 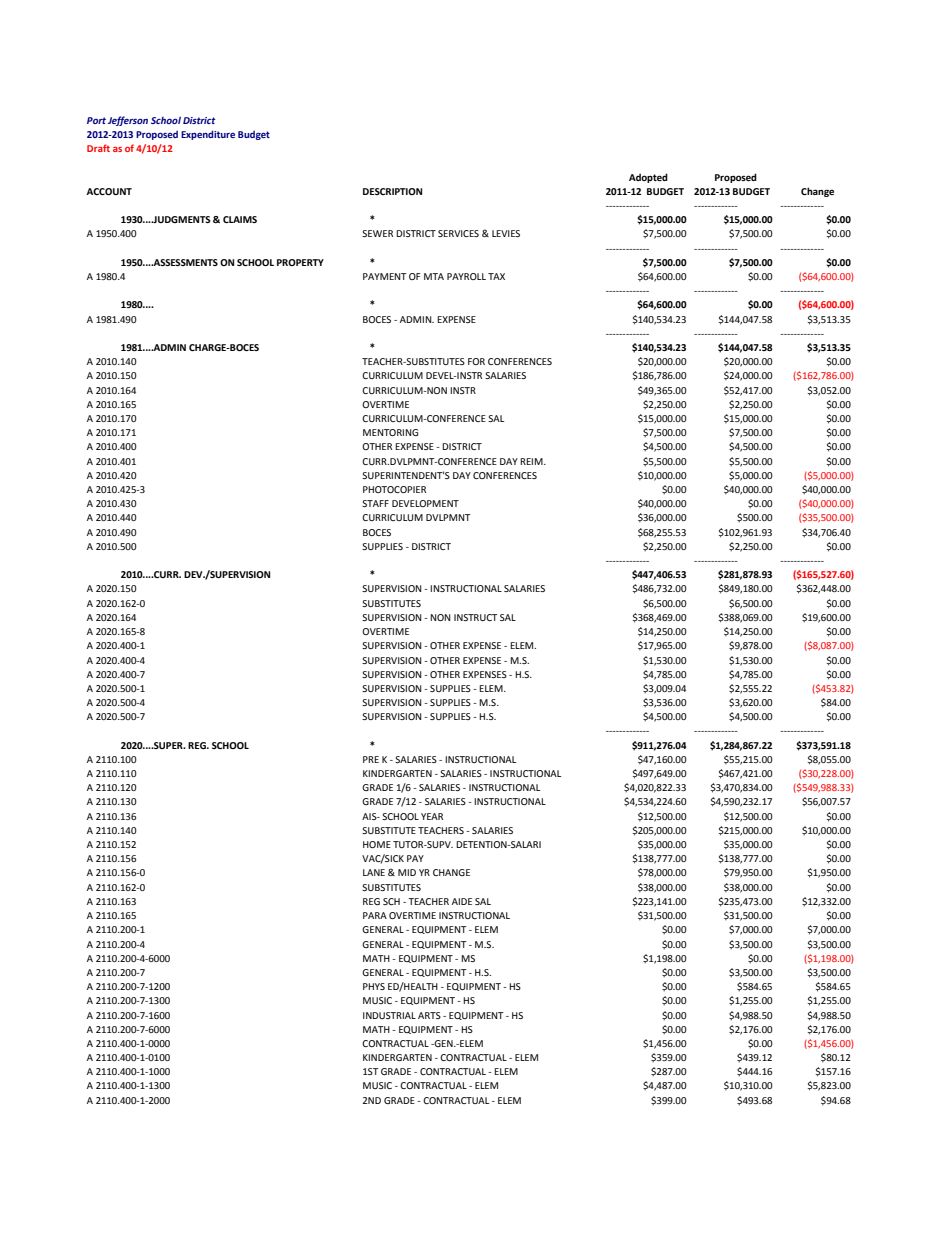 What do you see at coordinates (390, 432) in the document?
I see `MENTORING` at bounding box center [390, 432].
